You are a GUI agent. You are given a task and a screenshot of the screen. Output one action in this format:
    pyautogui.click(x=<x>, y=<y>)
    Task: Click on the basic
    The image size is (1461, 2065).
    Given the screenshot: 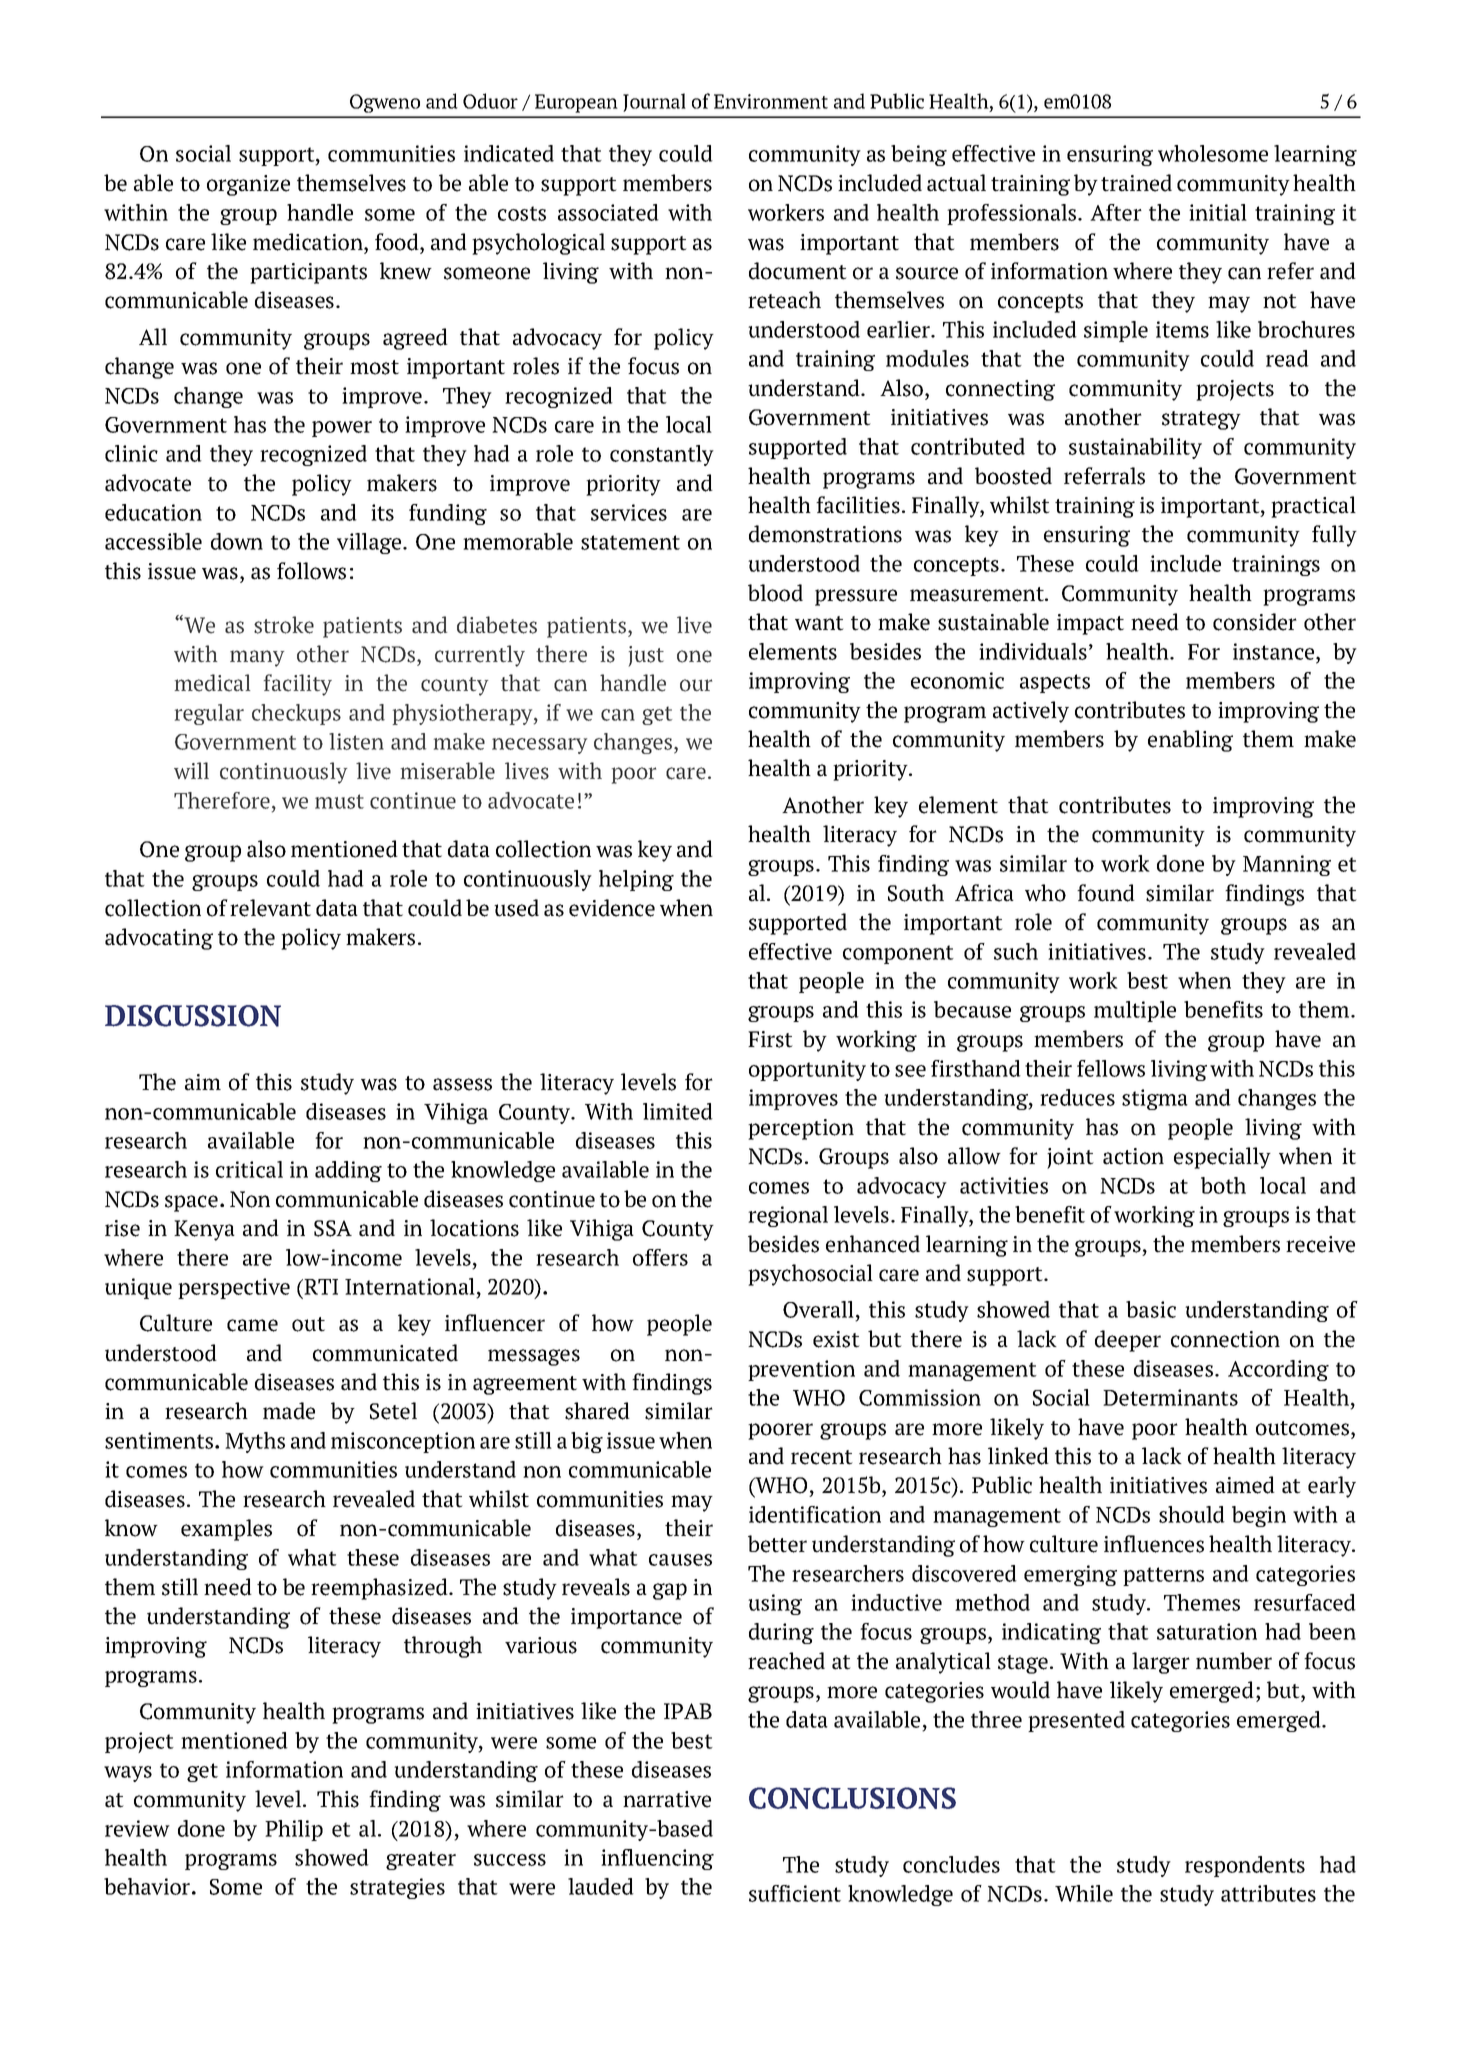 What is the action you would take?
    pyautogui.click(x=1151, y=1309)
